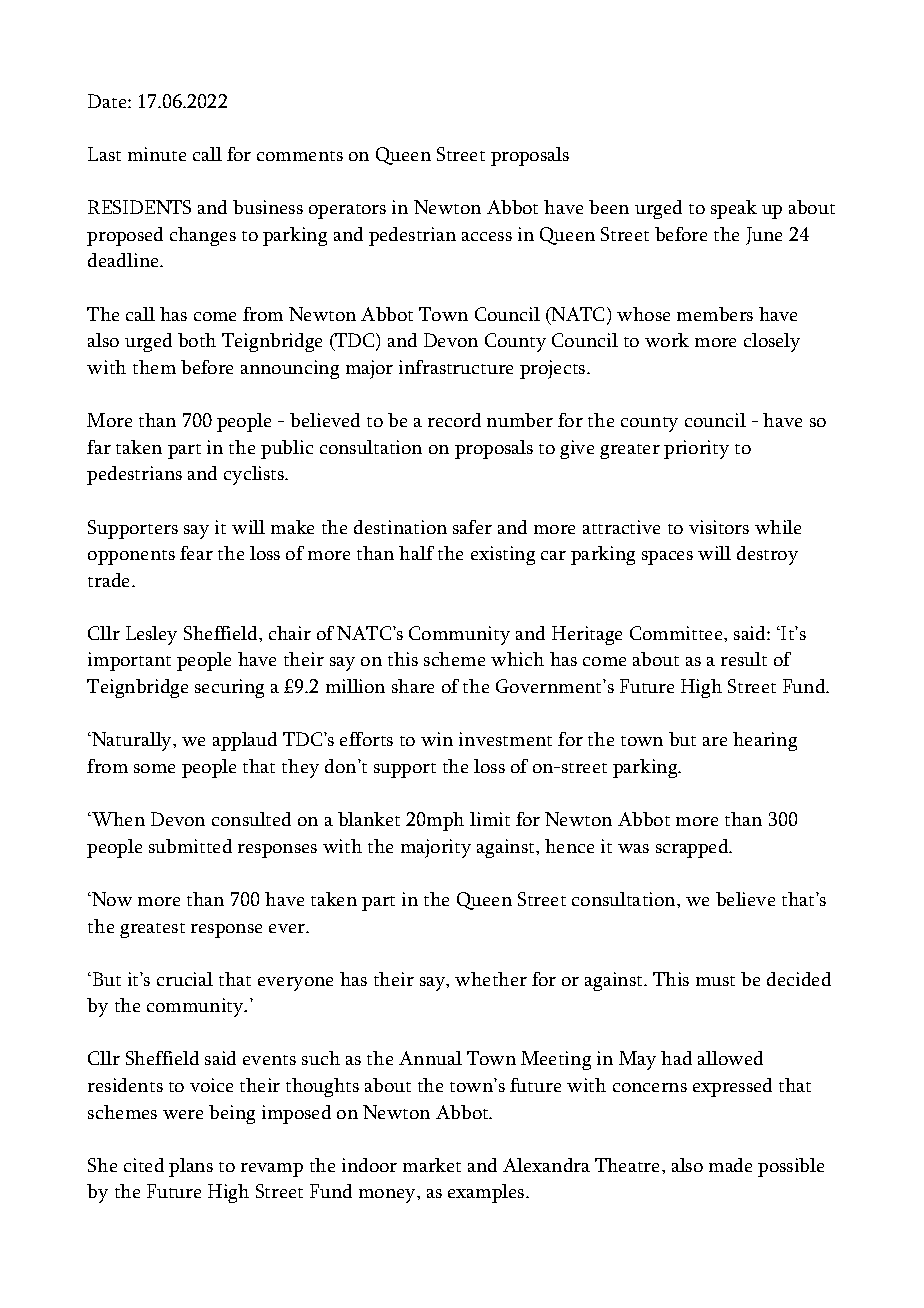  I want to click on whether, so click(491, 979).
